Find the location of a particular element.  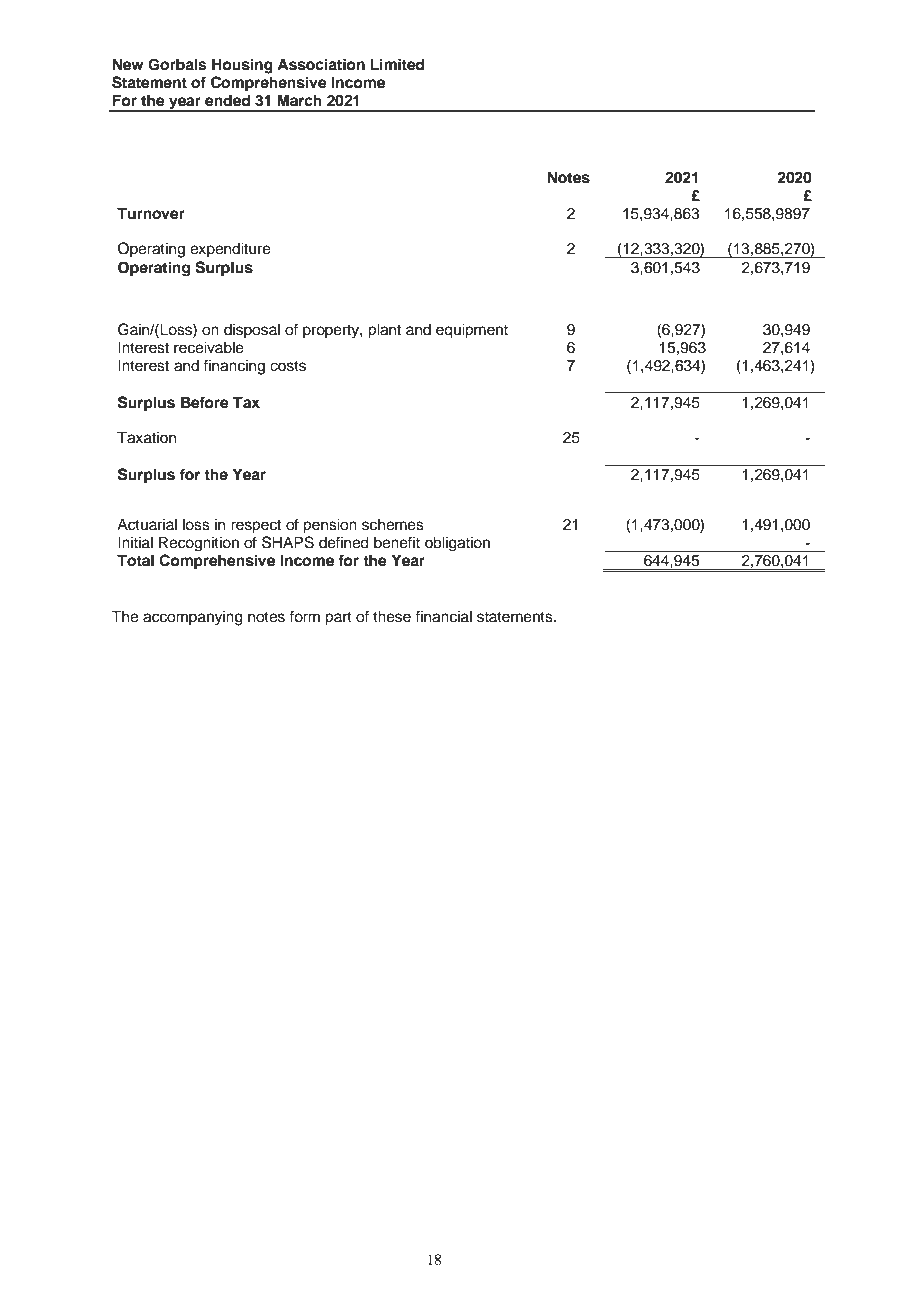

New is located at coordinates (128, 64).
